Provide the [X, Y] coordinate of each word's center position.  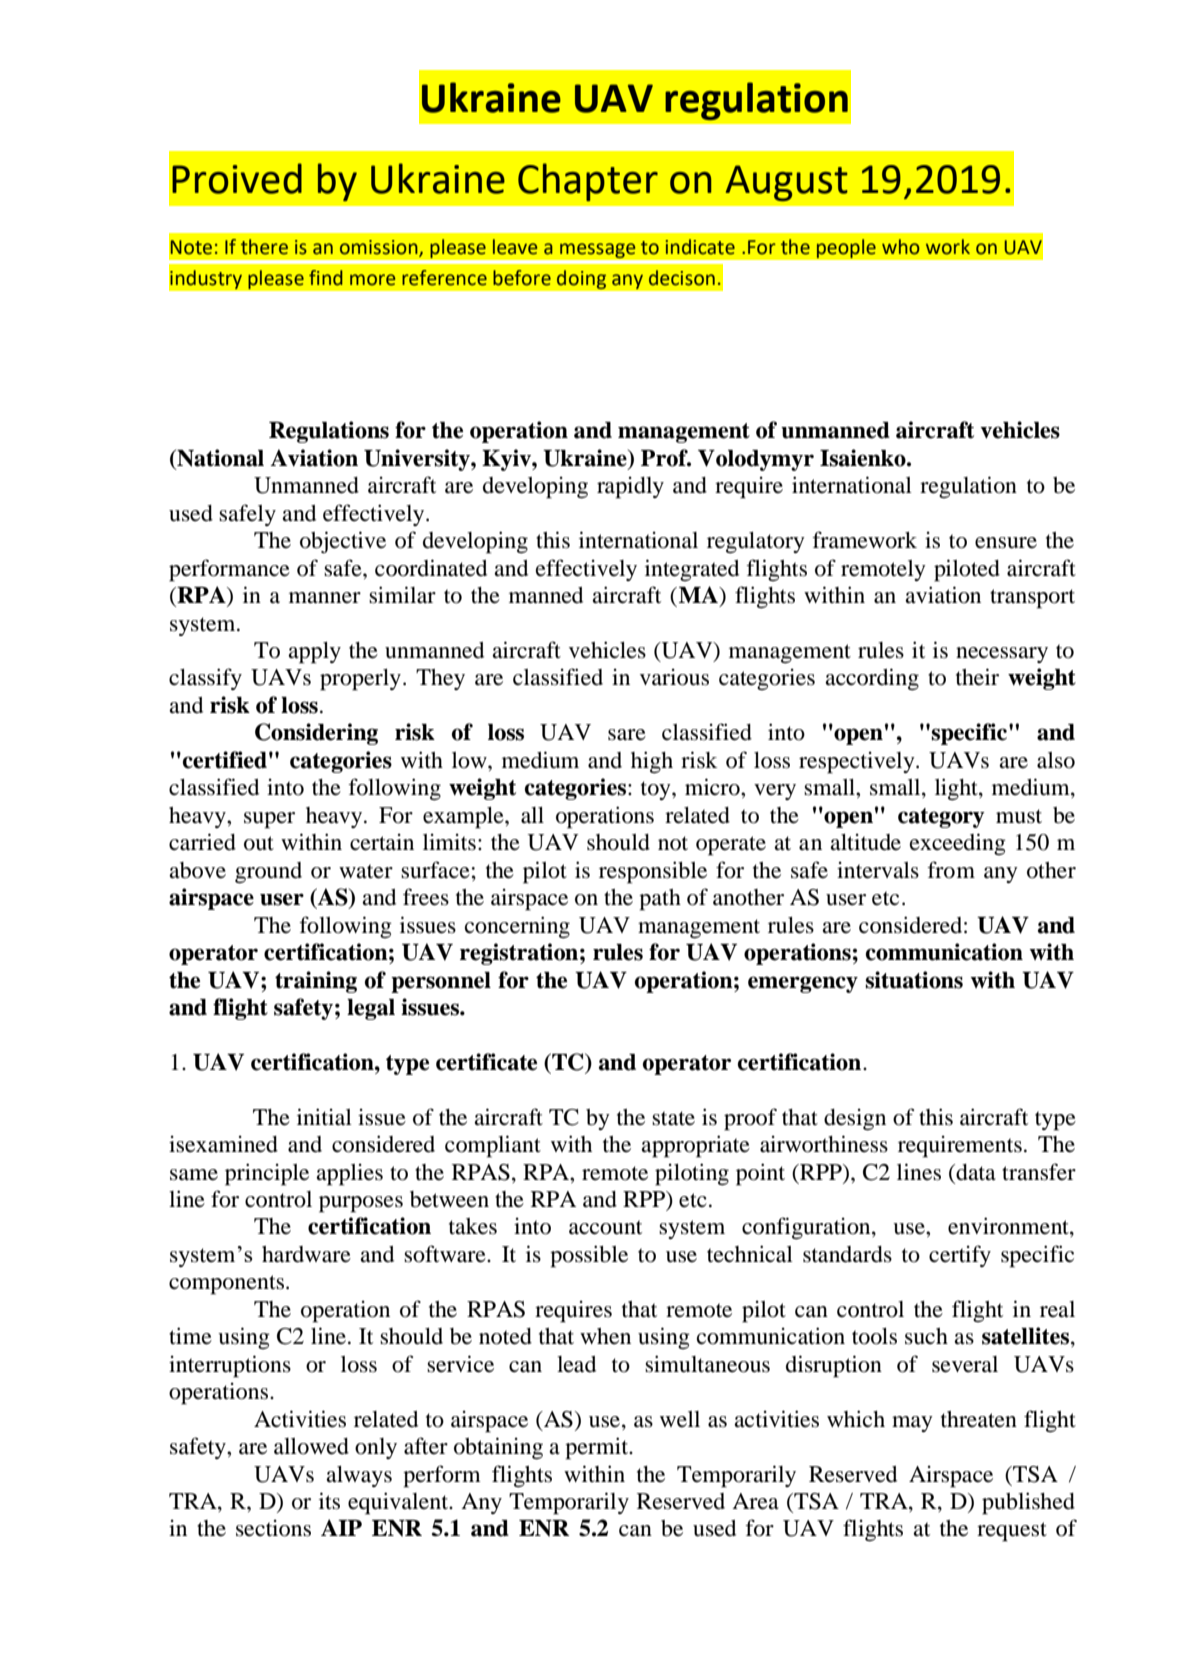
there [264, 247]
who [901, 247]
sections [273, 1528]
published [1028, 1503]
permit [598, 1448]
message [598, 251]
